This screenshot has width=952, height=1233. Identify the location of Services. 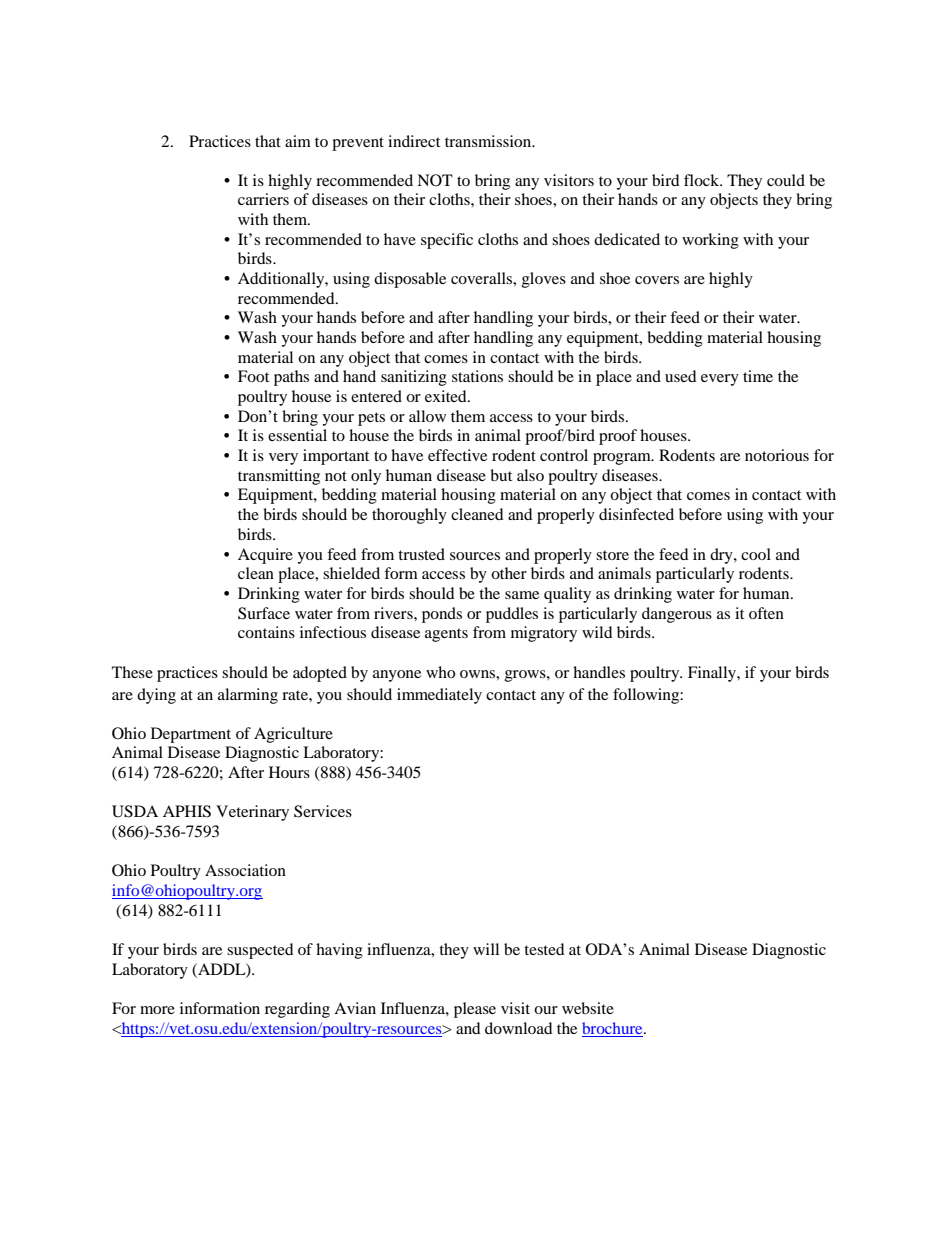
(323, 811).
